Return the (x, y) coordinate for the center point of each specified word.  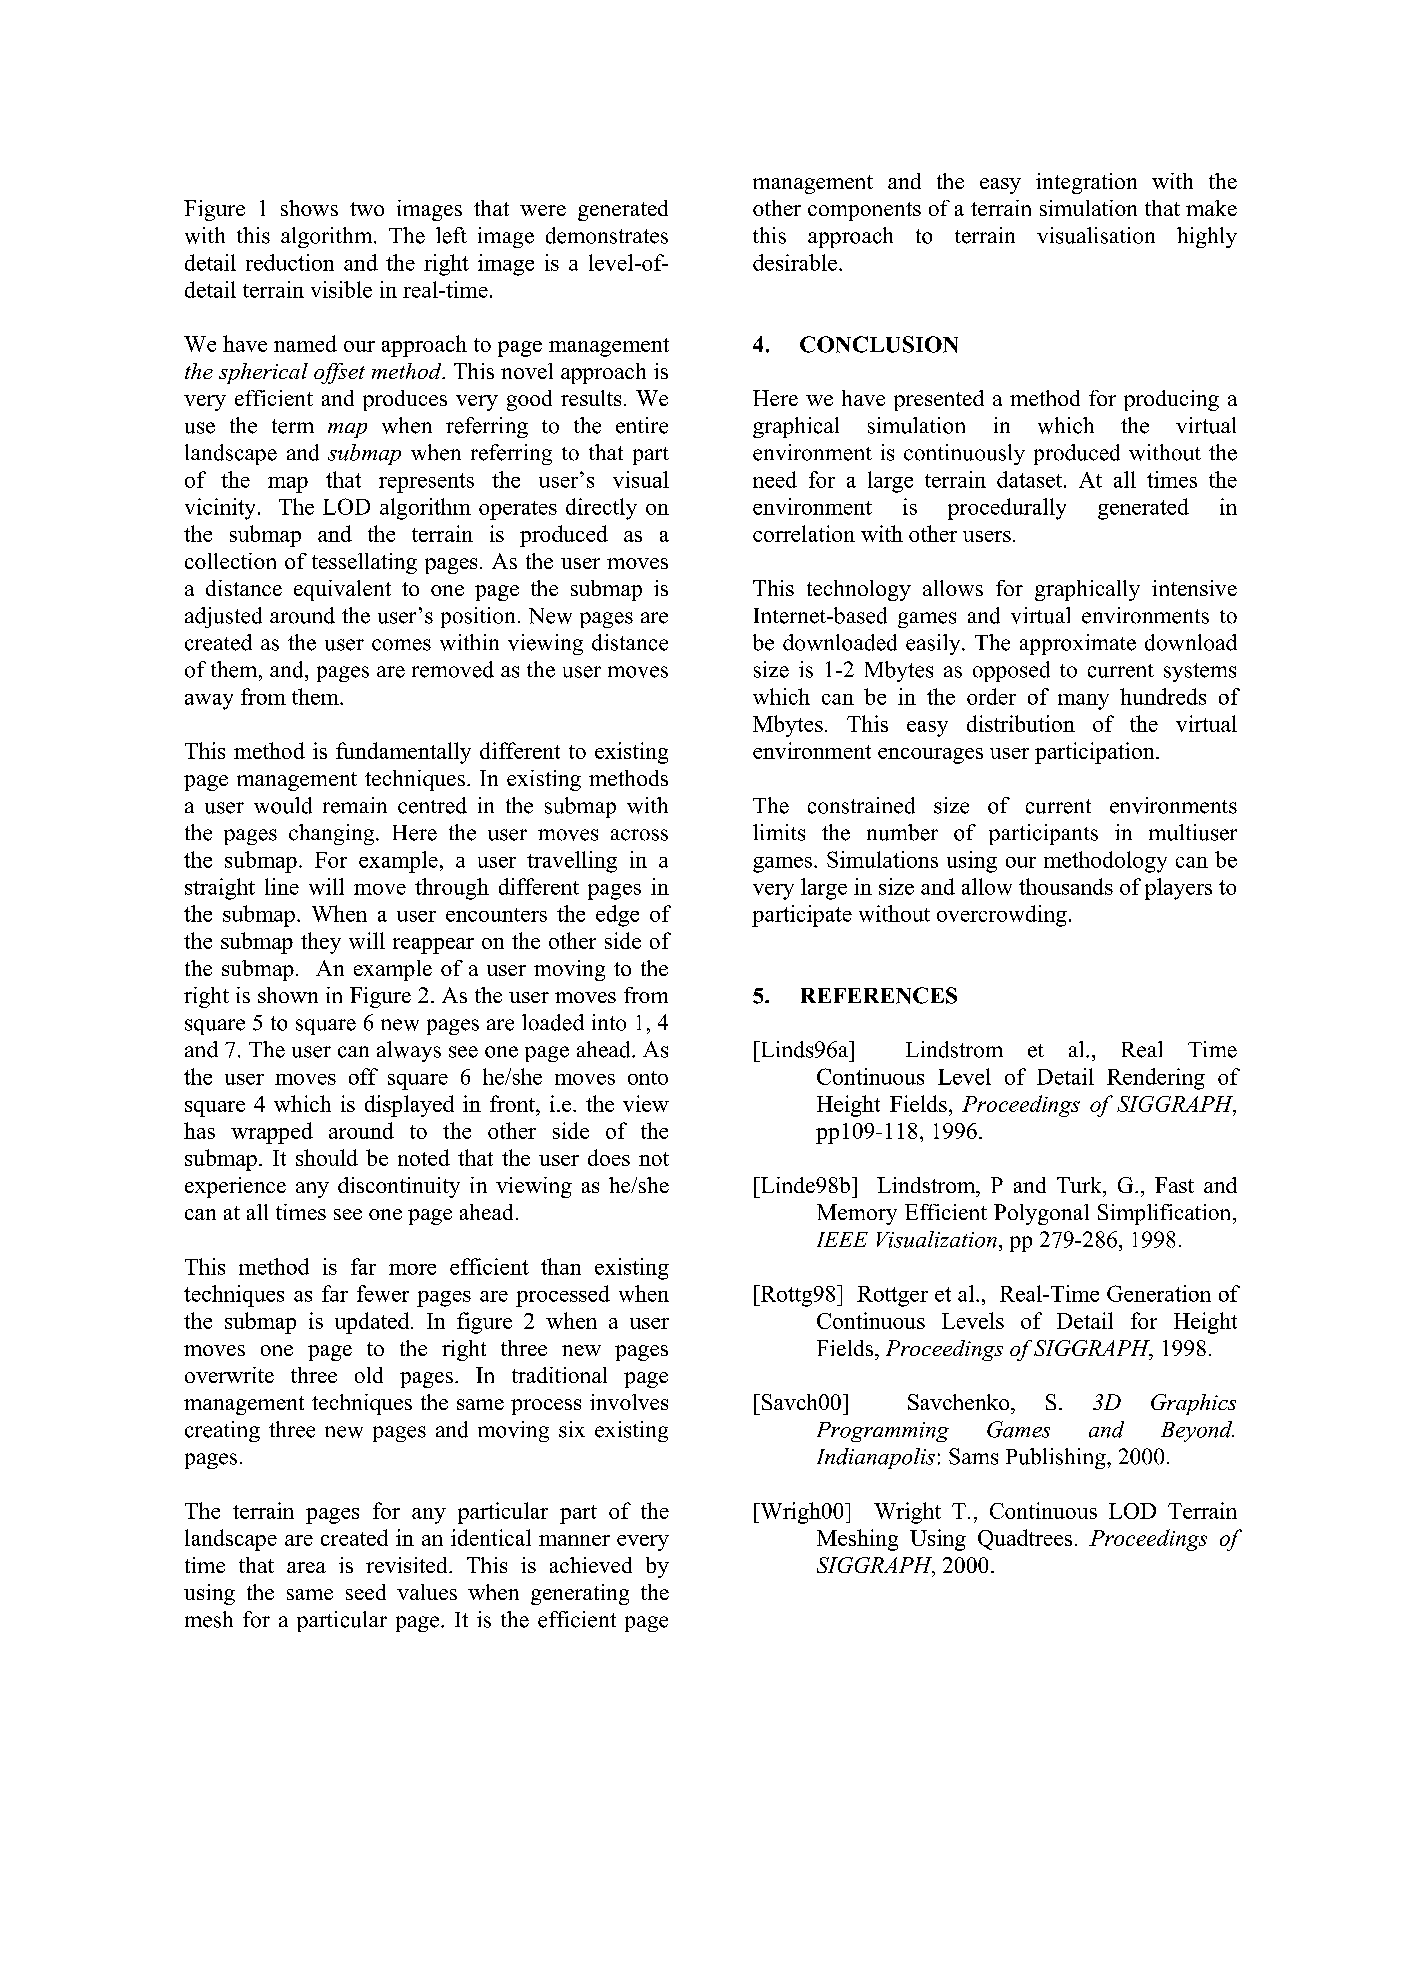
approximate (1078, 644)
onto (648, 1078)
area (306, 1567)
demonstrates (607, 235)
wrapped (272, 1133)
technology (859, 590)
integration (1086, 183)
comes (401, 645)
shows (309, 208)
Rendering (1156, 1079)
